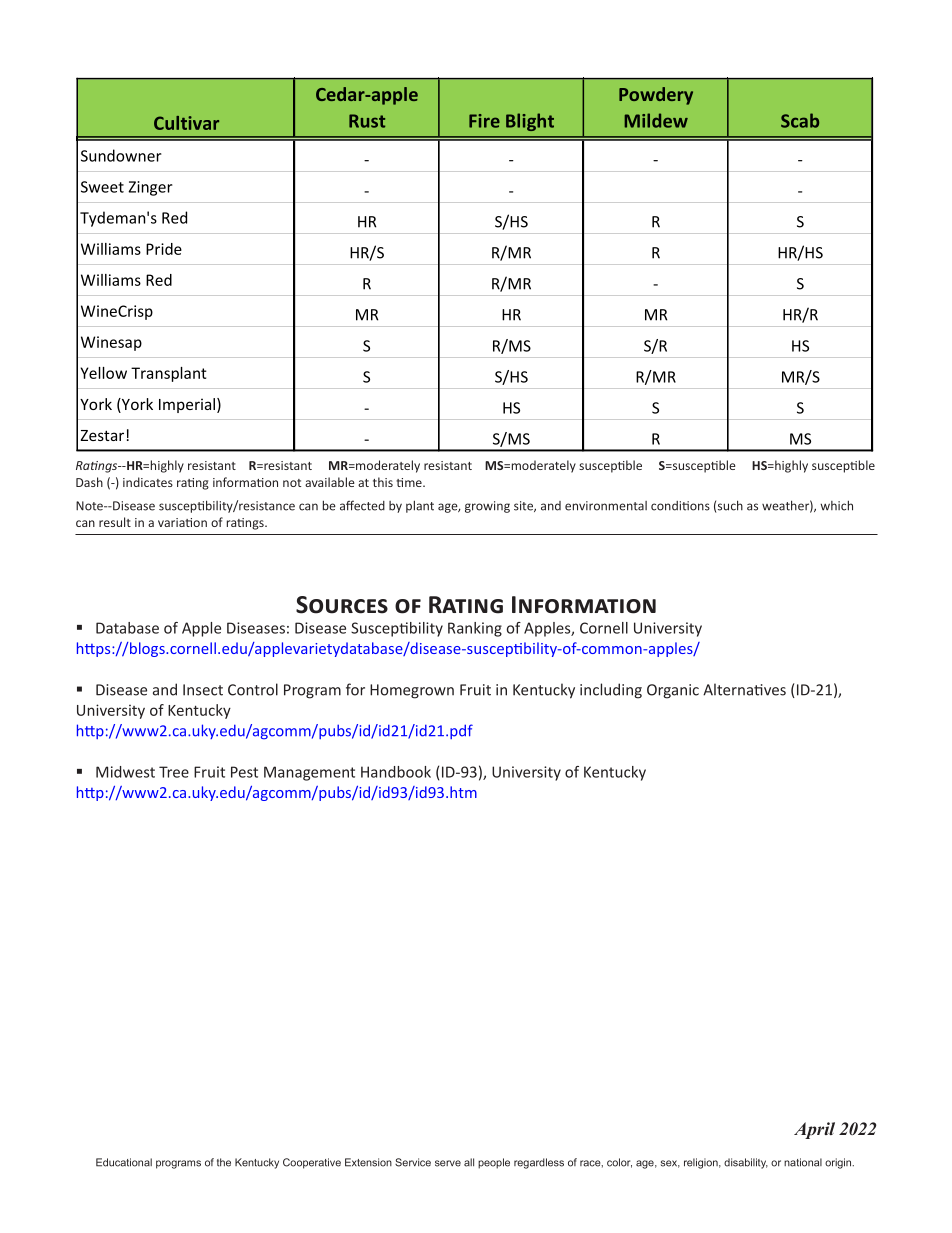 The image size is (952, 1233). I want to click on Fire, so click(484, 121).
